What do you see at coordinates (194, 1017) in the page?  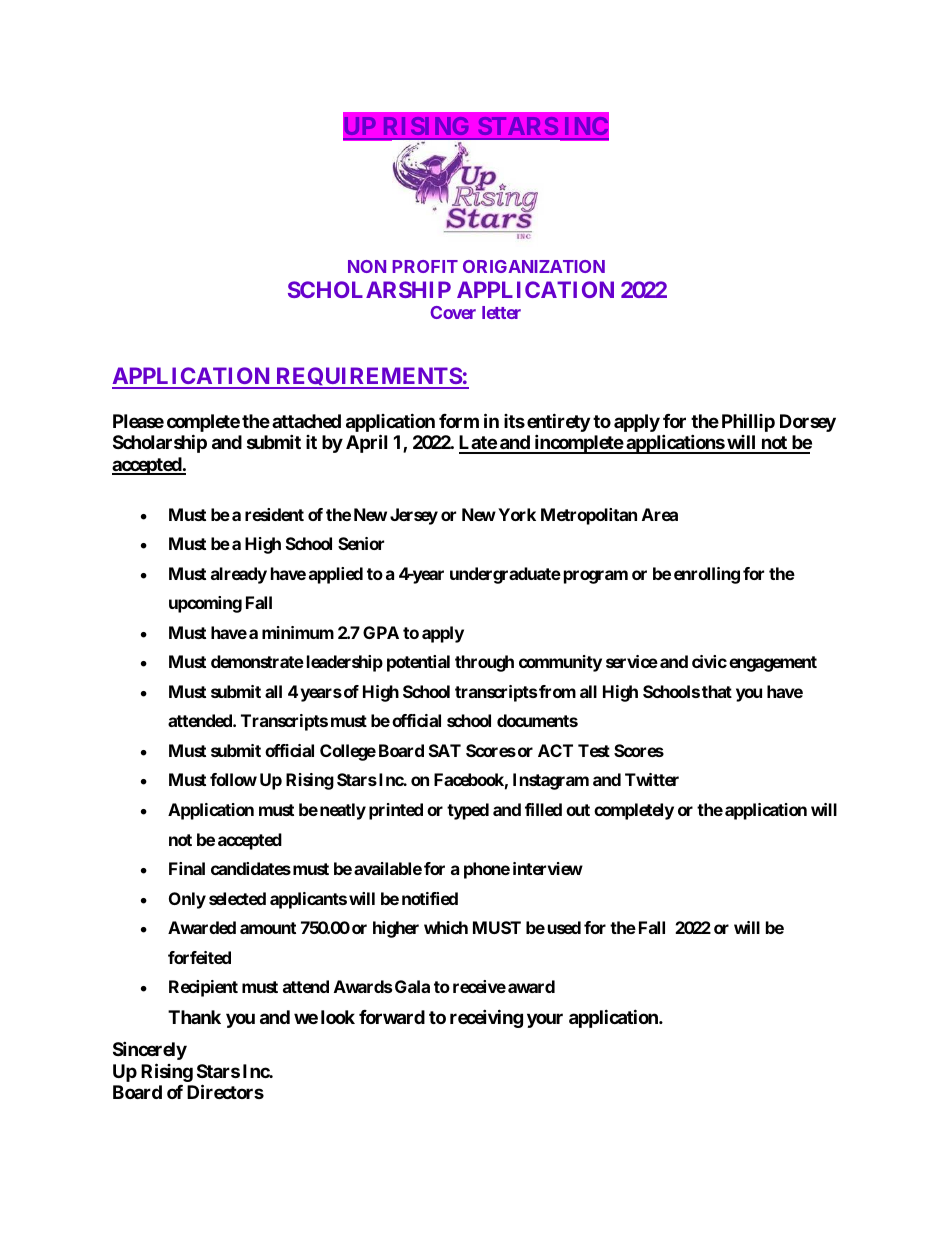 I see `Thank` at bounding box center [194, 1017].
